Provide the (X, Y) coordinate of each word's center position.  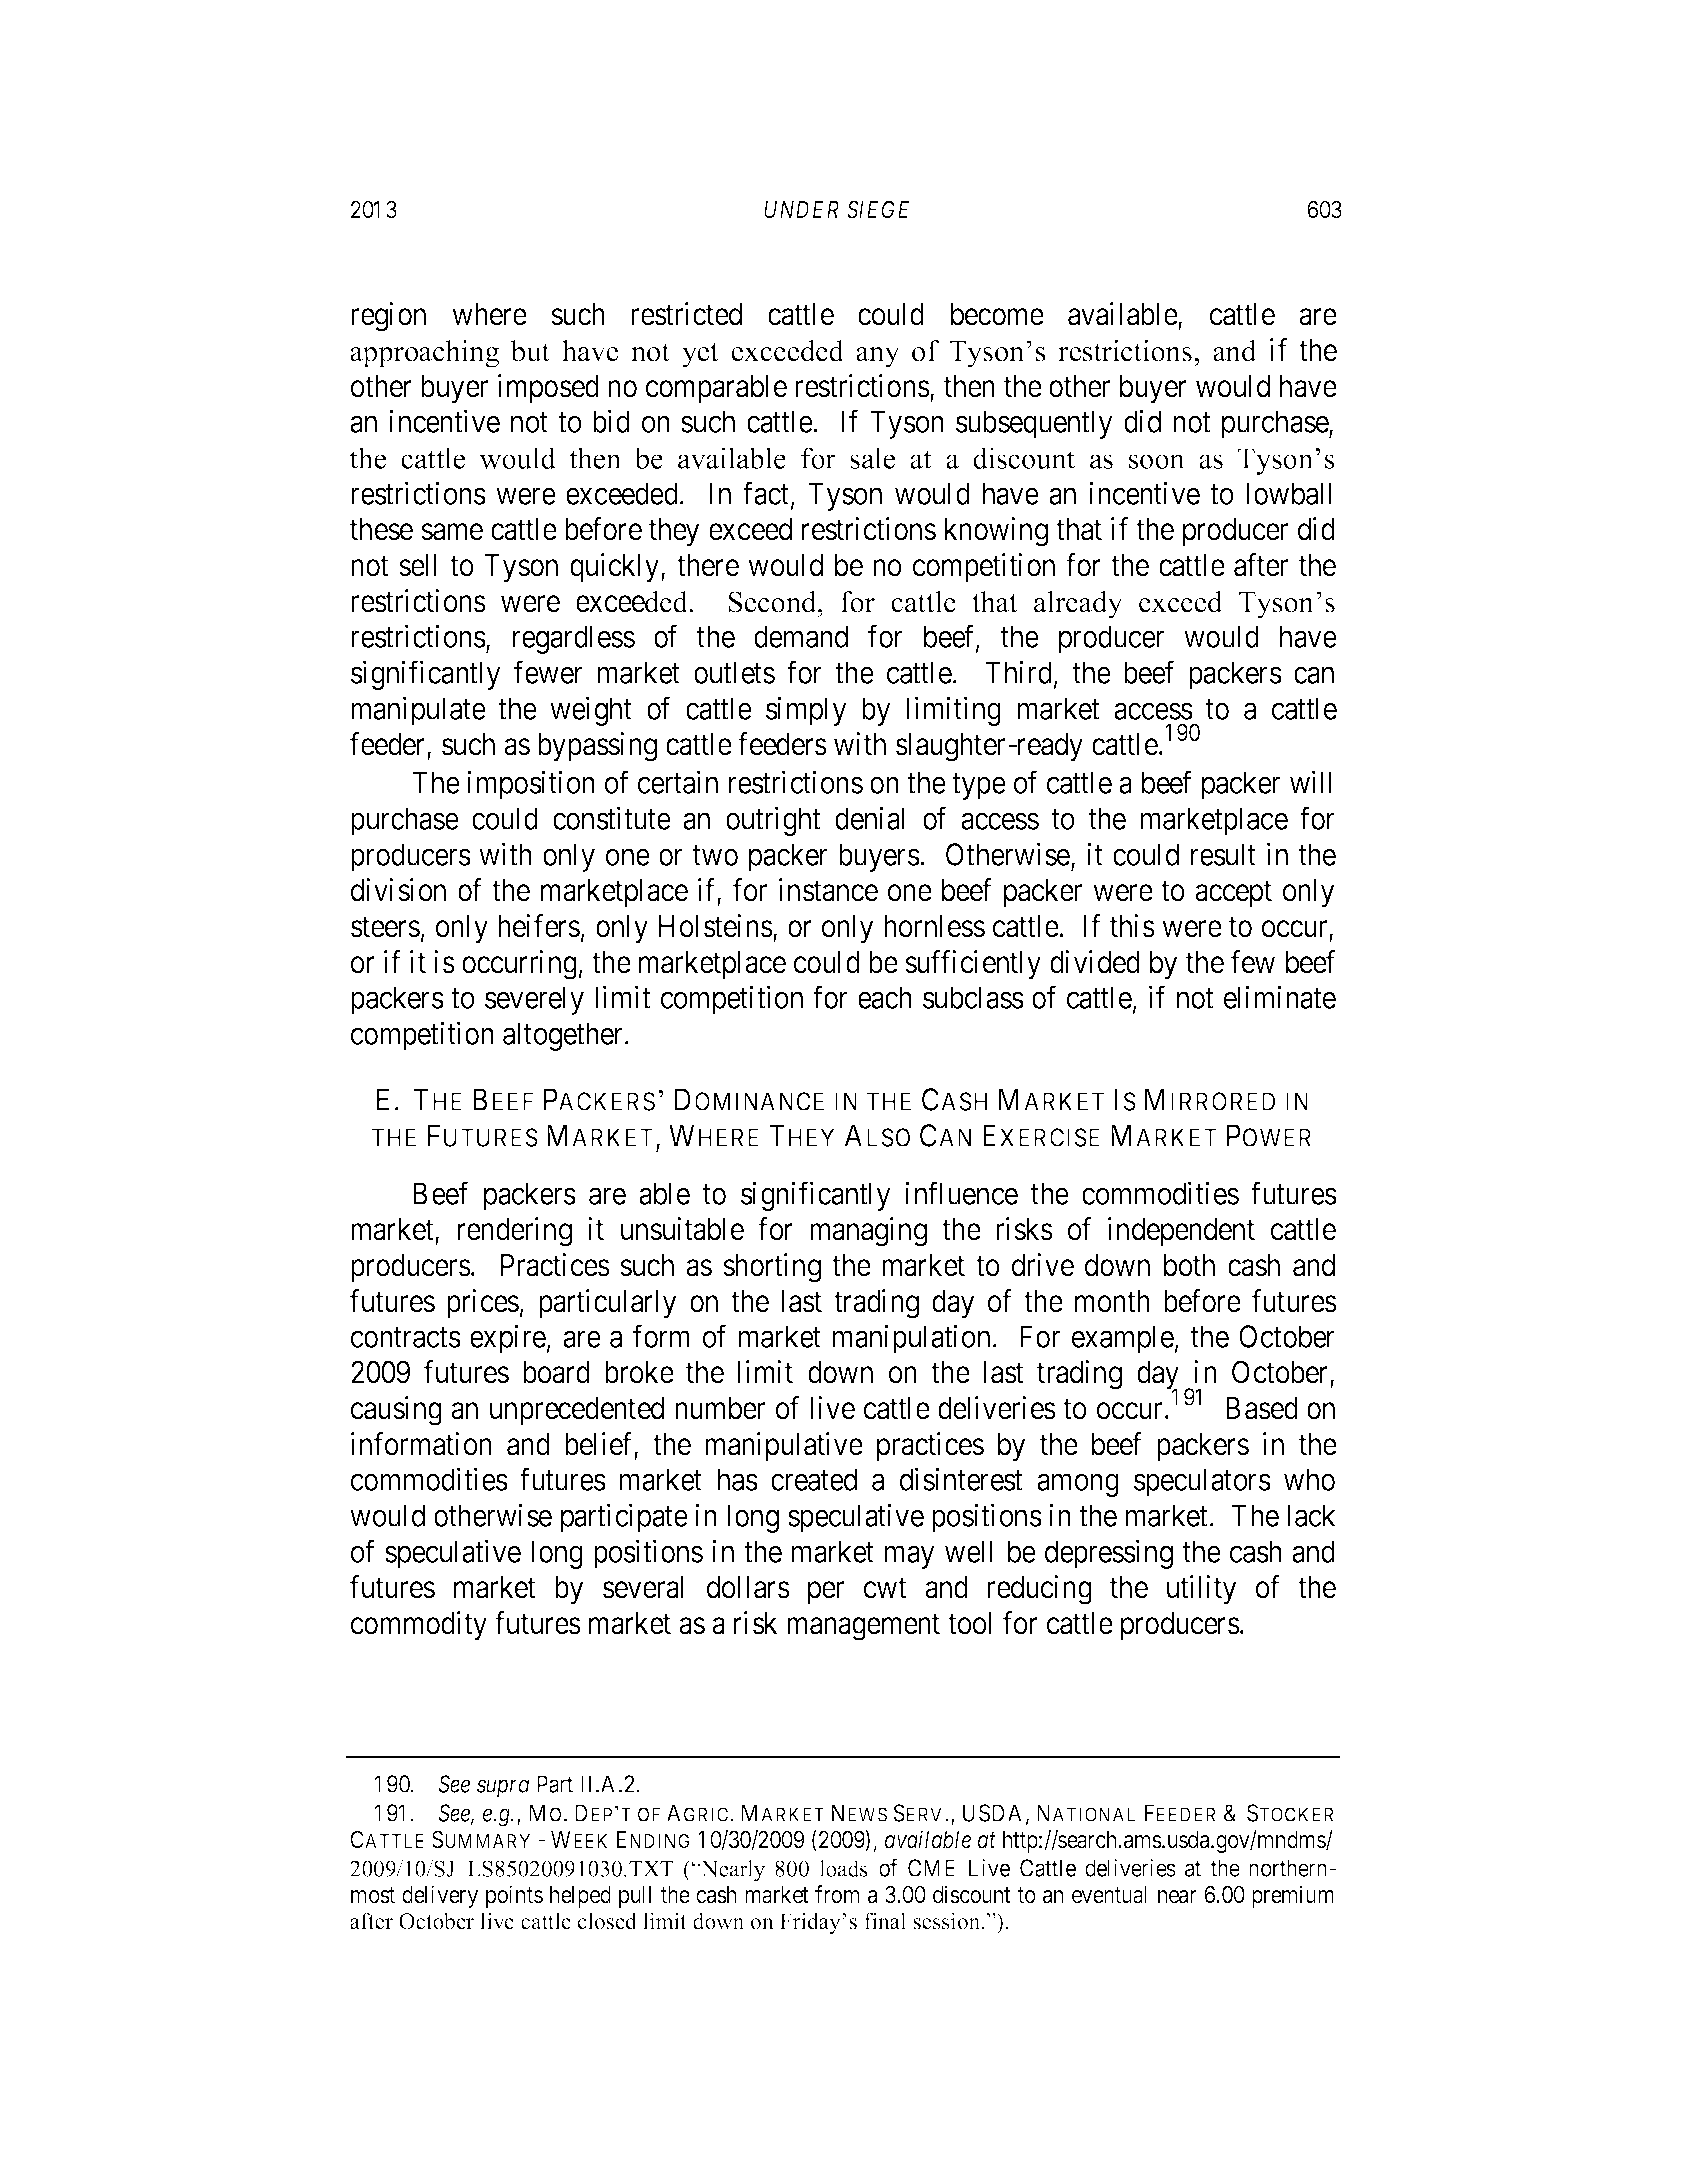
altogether (564, 1036)
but (530, 351)
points (514, 1896)
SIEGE (878, 209)
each (885, 997)
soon (1157, 461)
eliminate (1280, 997)
